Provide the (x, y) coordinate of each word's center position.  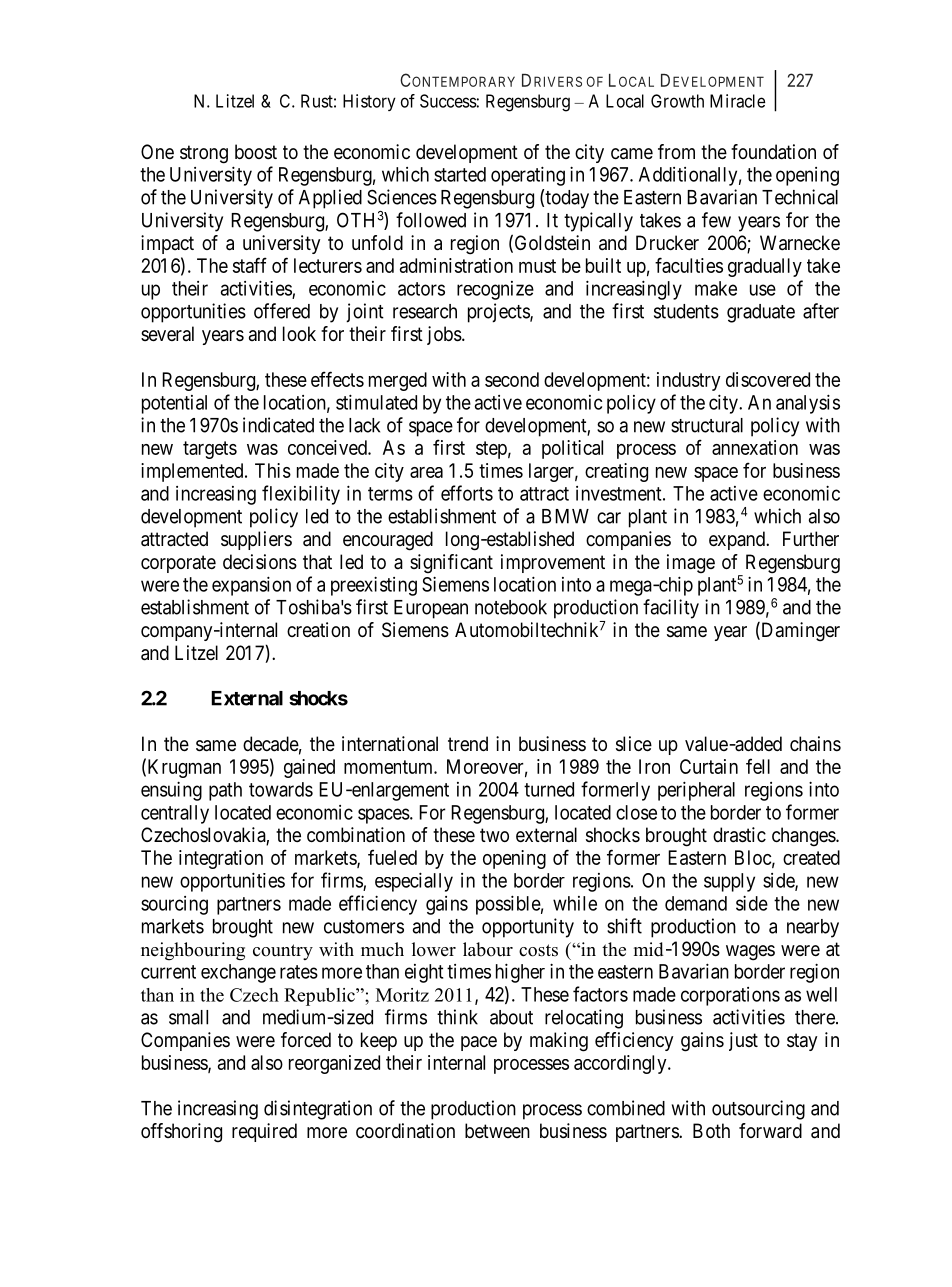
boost (256, 152)
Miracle (737, 101)
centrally (175, 814)
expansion (251, 586)
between (497, 1130)
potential (174, 404)
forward (770, 1131)
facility (671, 609)
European (431, 609)
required (264, 1132)
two (494, 835)
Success (448, 101)
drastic (739, 835)
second (512, 379)
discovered (768, 379)
